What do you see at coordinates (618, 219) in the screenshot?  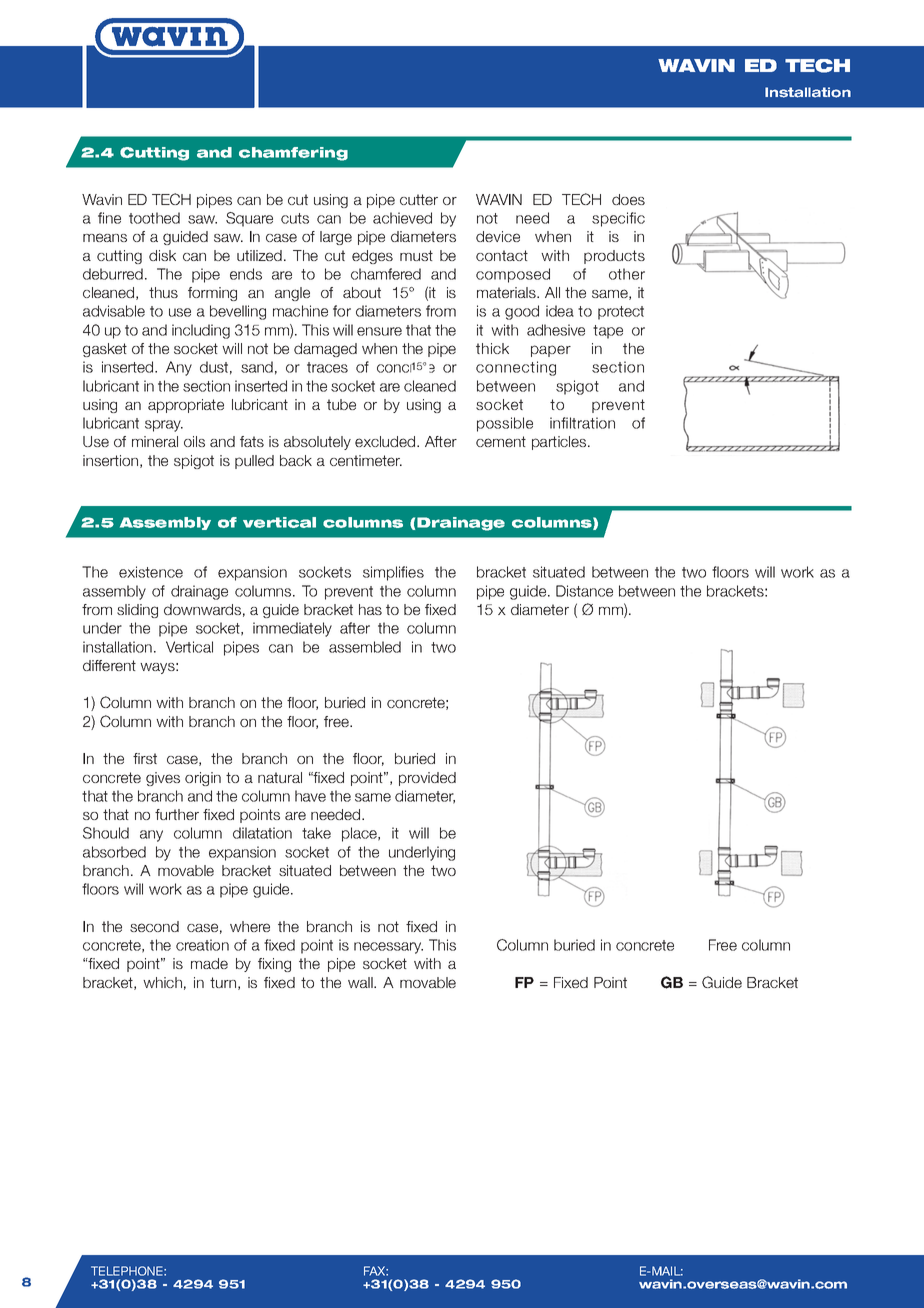 I see `specific` at bounding box center [618, 219].
